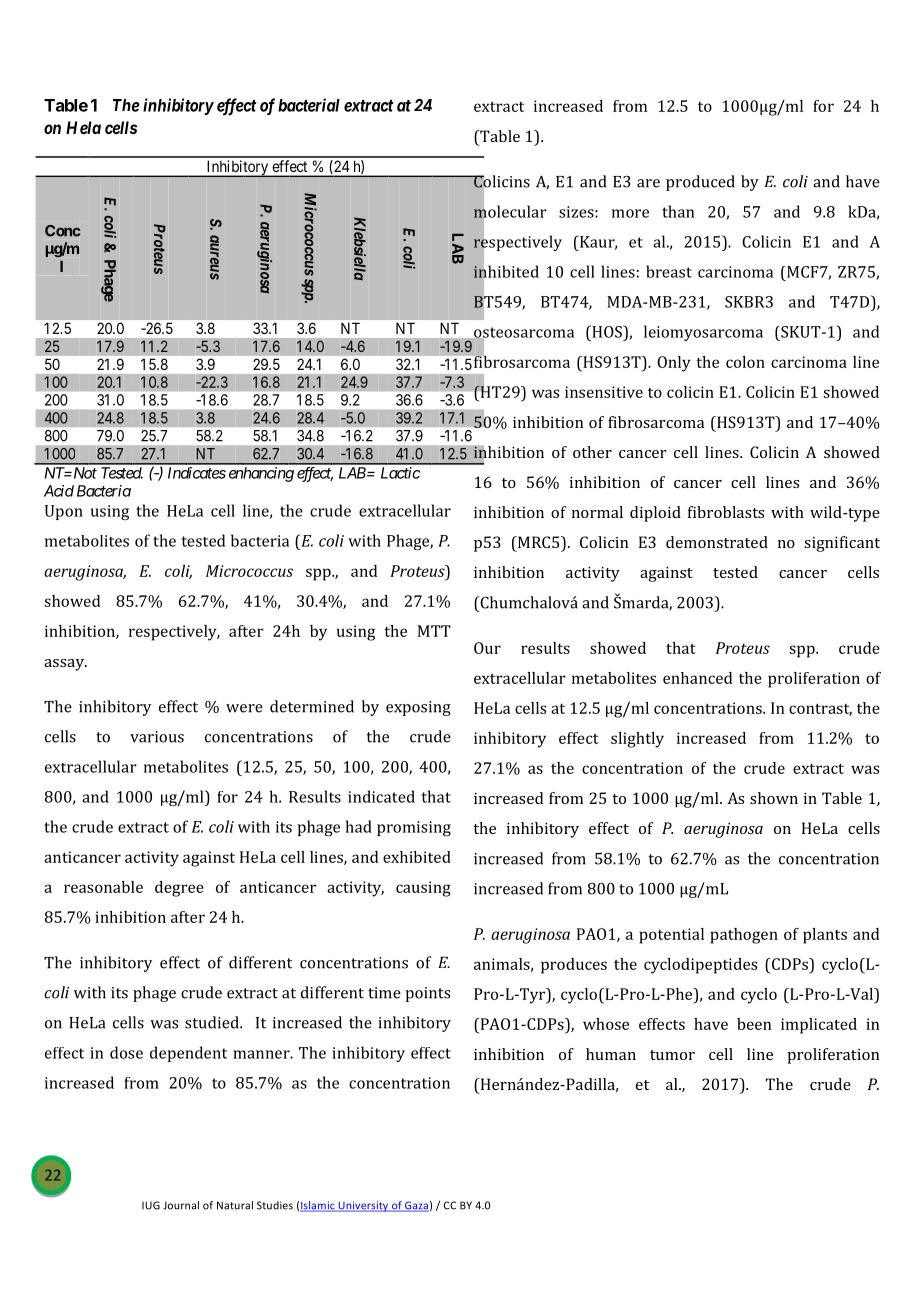  What do you see at coordinates (261, 474) in the screenshot?
I see `enhancing` at bounding box center [261, 474].
